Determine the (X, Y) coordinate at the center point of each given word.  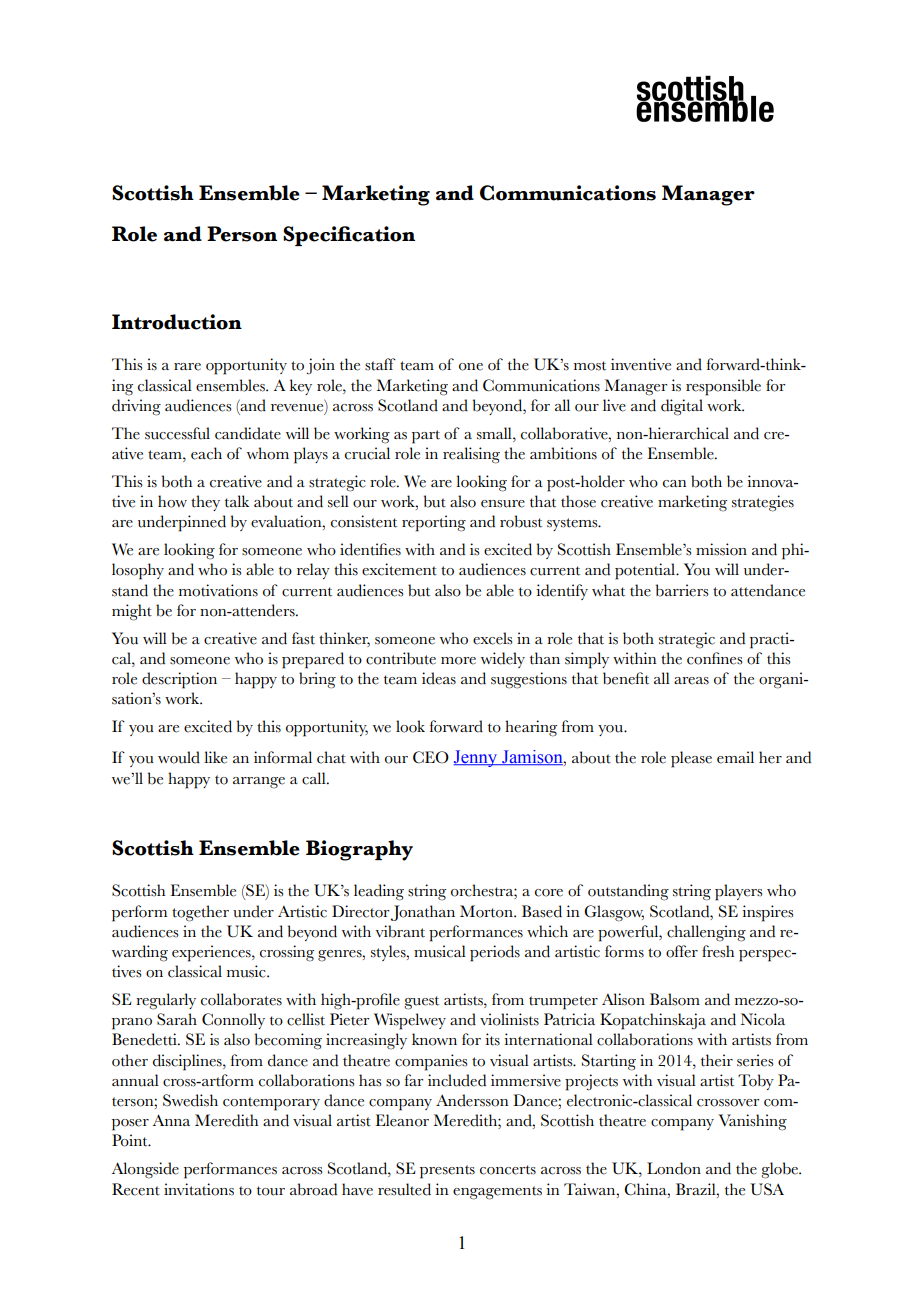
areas (691, 681)
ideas (439, 678)
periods (495, 953)
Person (242, 234)
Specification (349, 236)
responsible (723, 387)
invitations (199, 1189)
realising (471, 455)
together (200, 913)
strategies (763, 503)
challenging (706, 933)
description (179, 680)
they (205, 503)
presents (447, 1172)
